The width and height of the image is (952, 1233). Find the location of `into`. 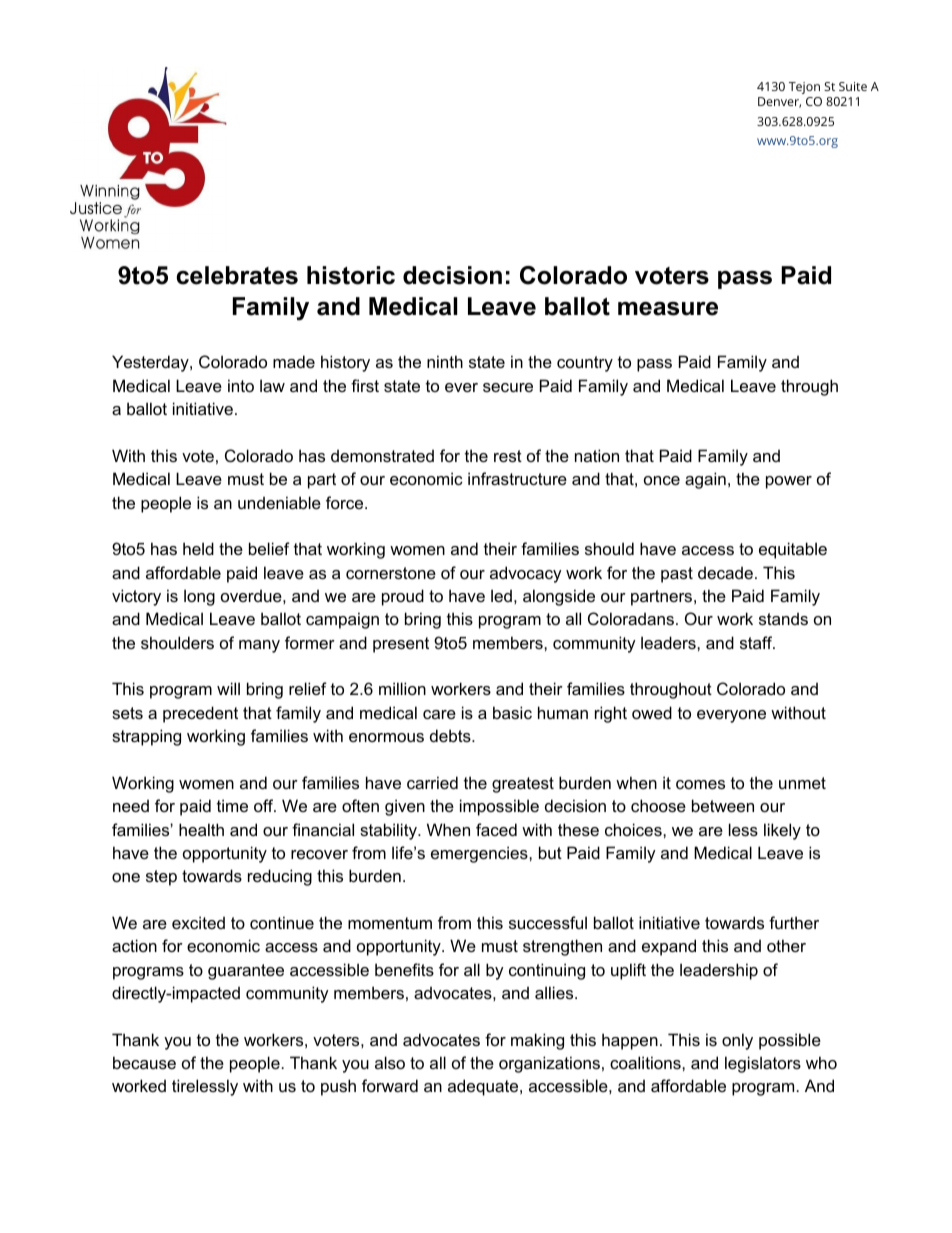

into is located at coordinates (241, 385).
